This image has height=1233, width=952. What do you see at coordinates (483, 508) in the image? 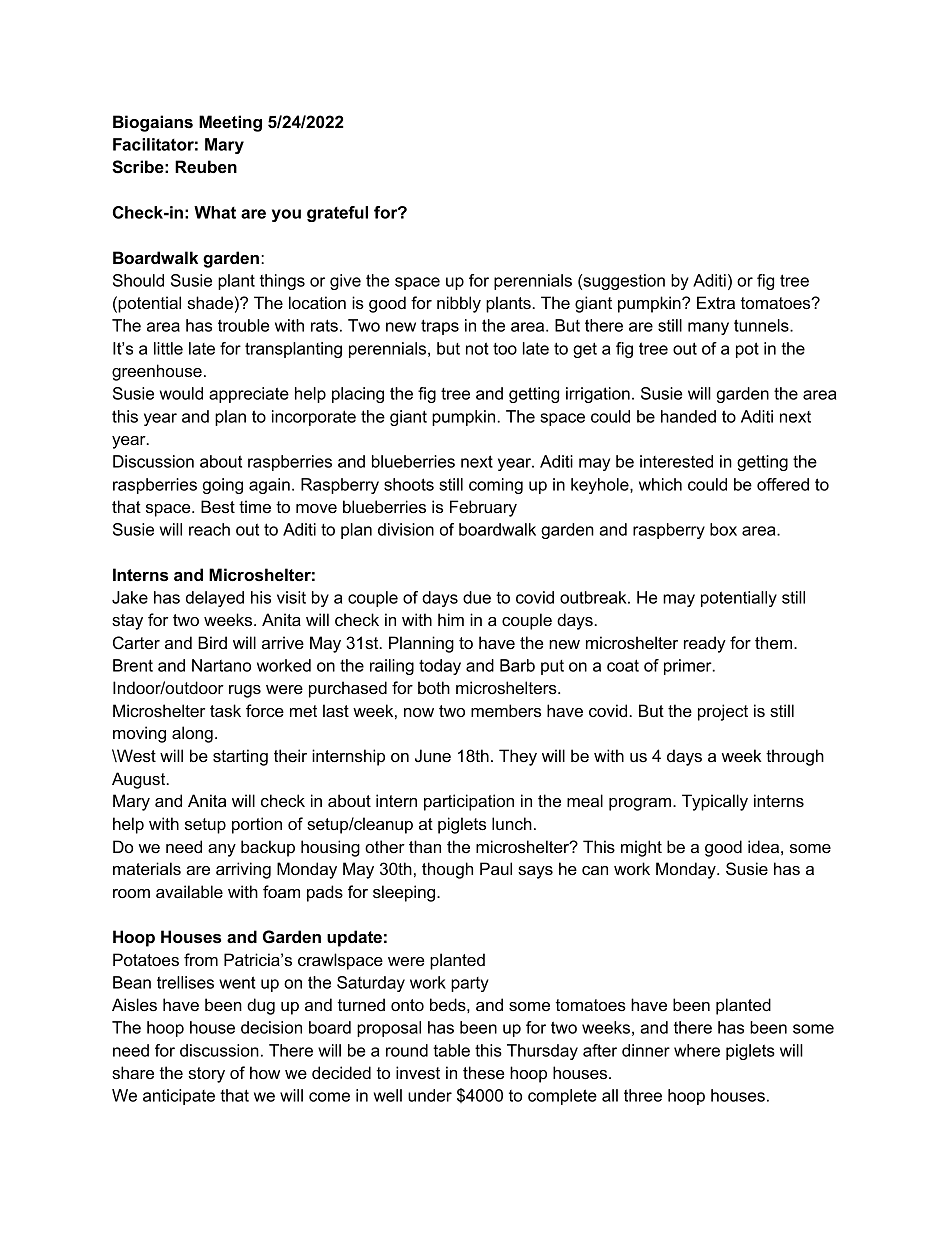
I see `February` at bounding box center [483, 508].
